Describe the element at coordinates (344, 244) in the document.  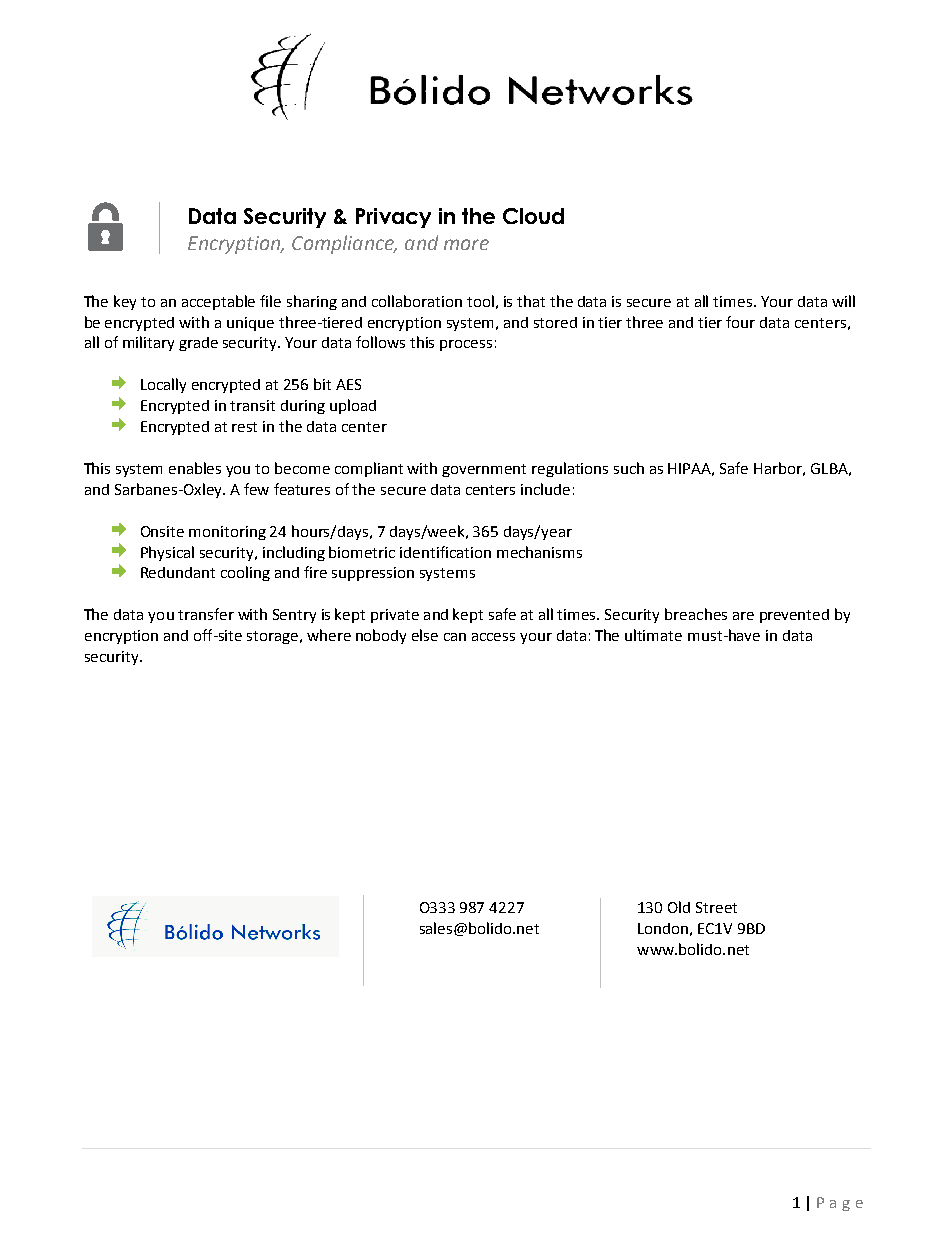
I see `Compliance` at that location.
